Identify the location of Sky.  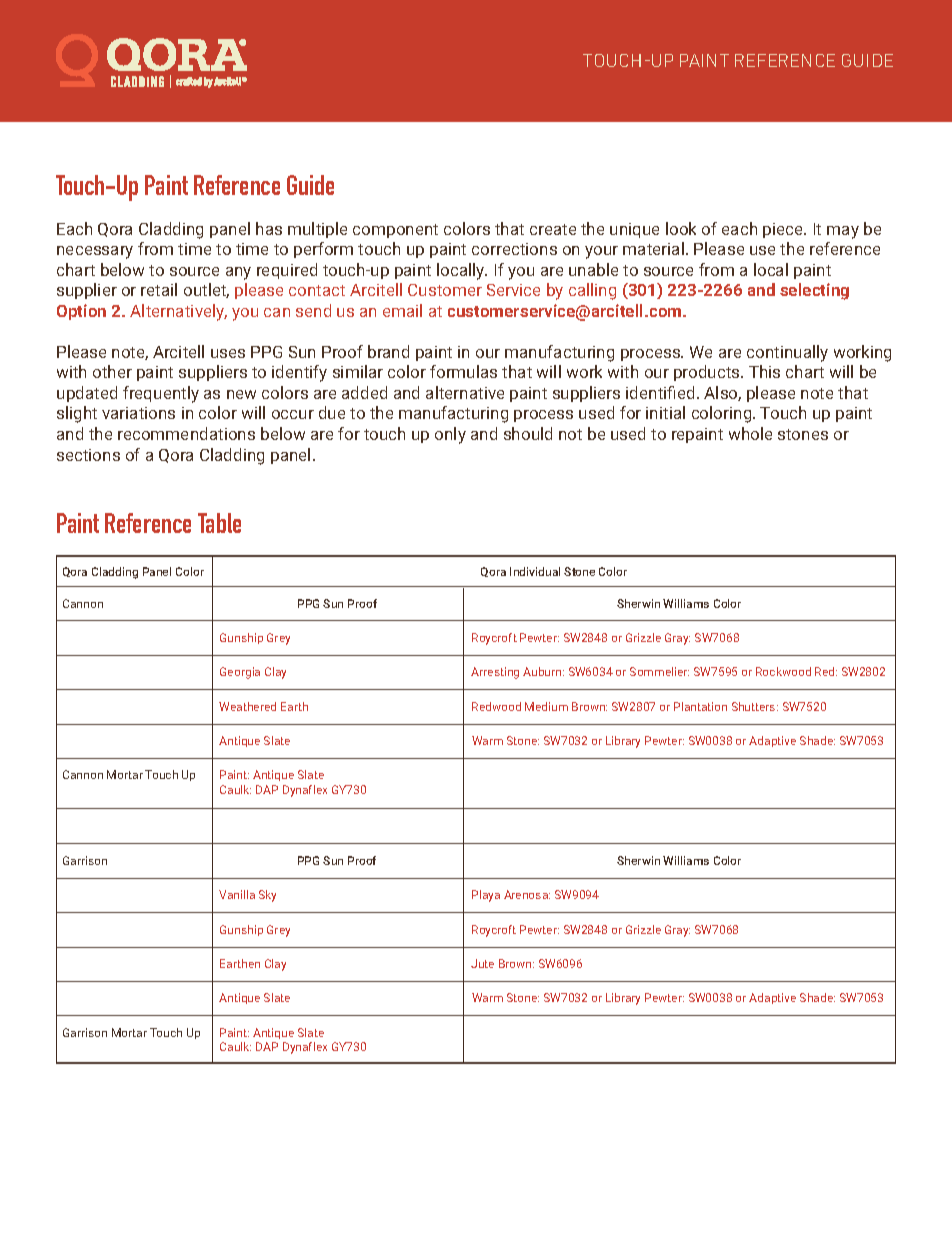
(267, 896).
